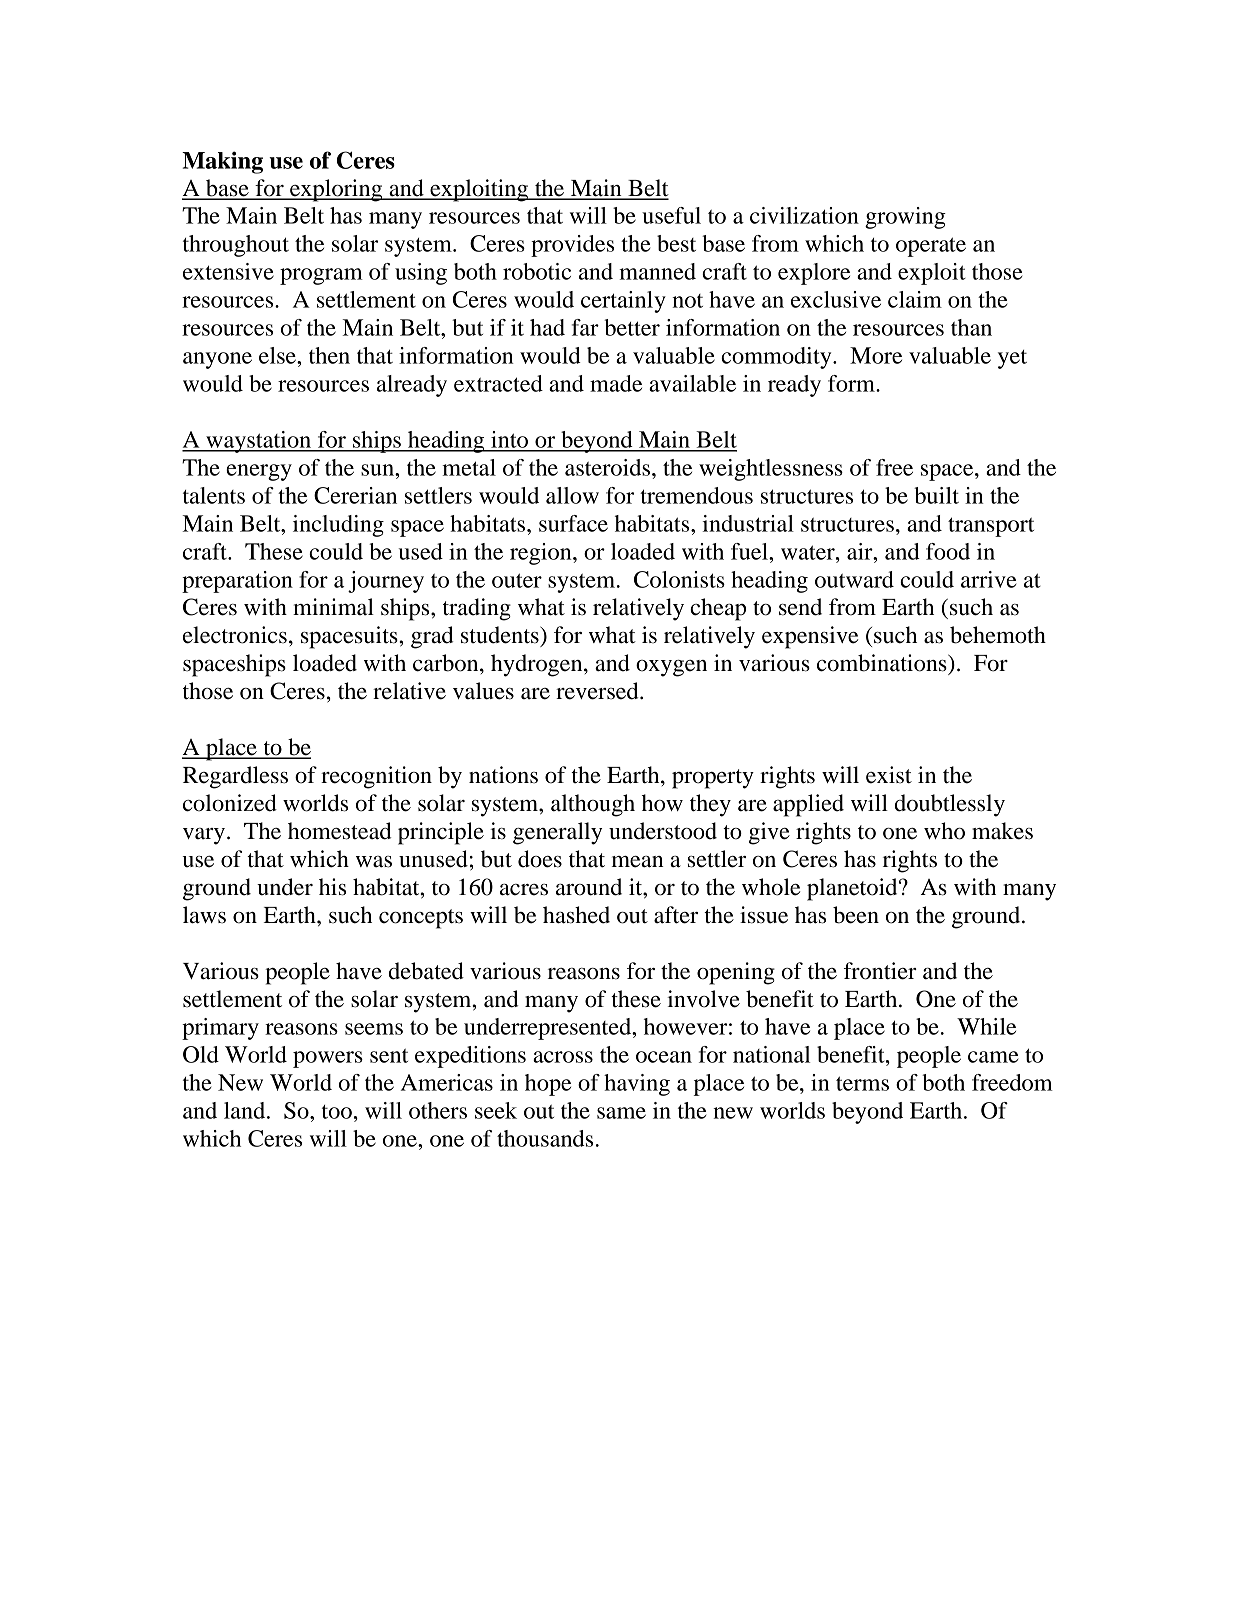  What do you see at coordinates (671, 215) in the image?
I see `useful` at bounding box center [671, 215].
